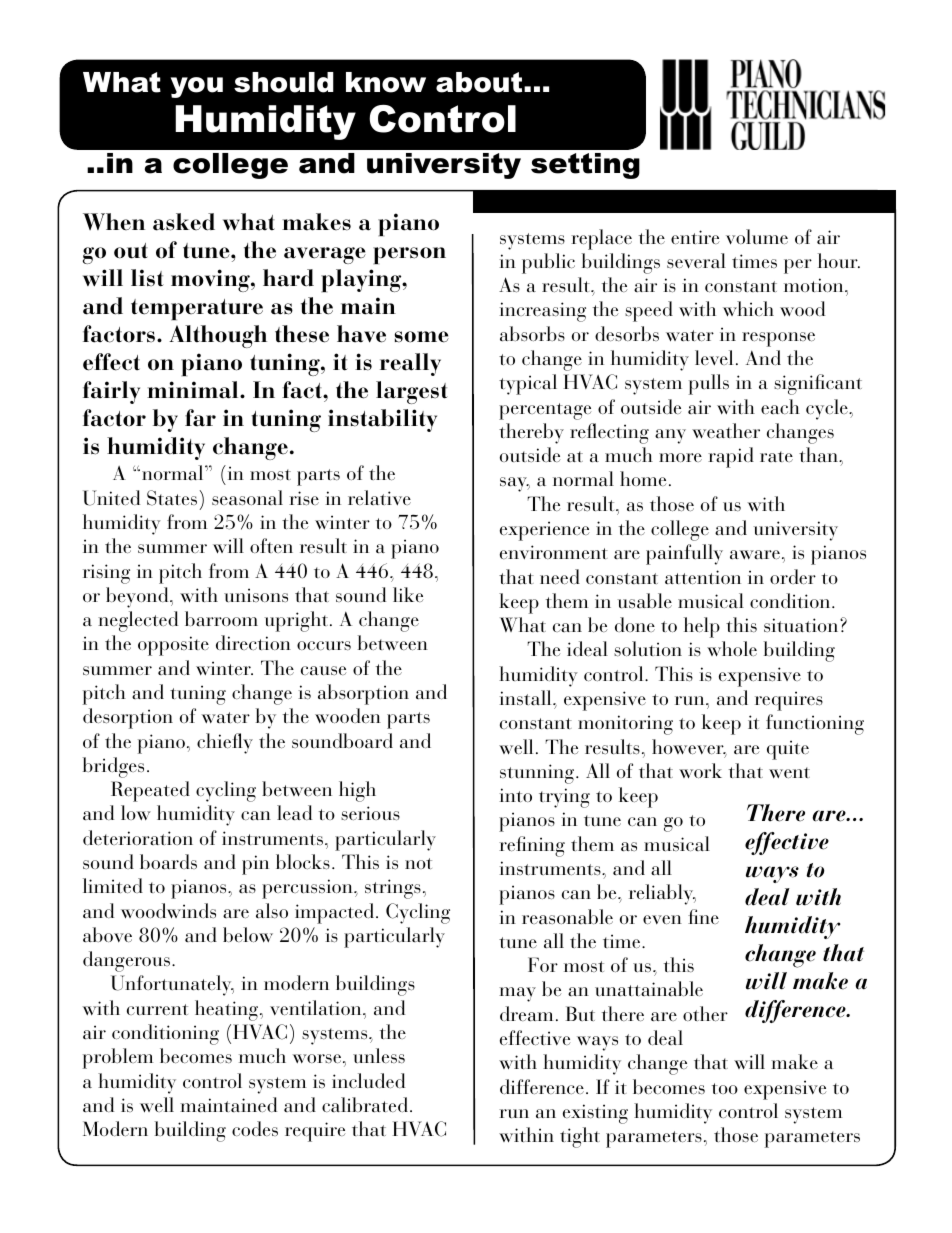 The width and height of the page is (952, 1233). What do you see at coordinates (748, 308) in the page?
I see `which` at bounding box center [748, 308].
